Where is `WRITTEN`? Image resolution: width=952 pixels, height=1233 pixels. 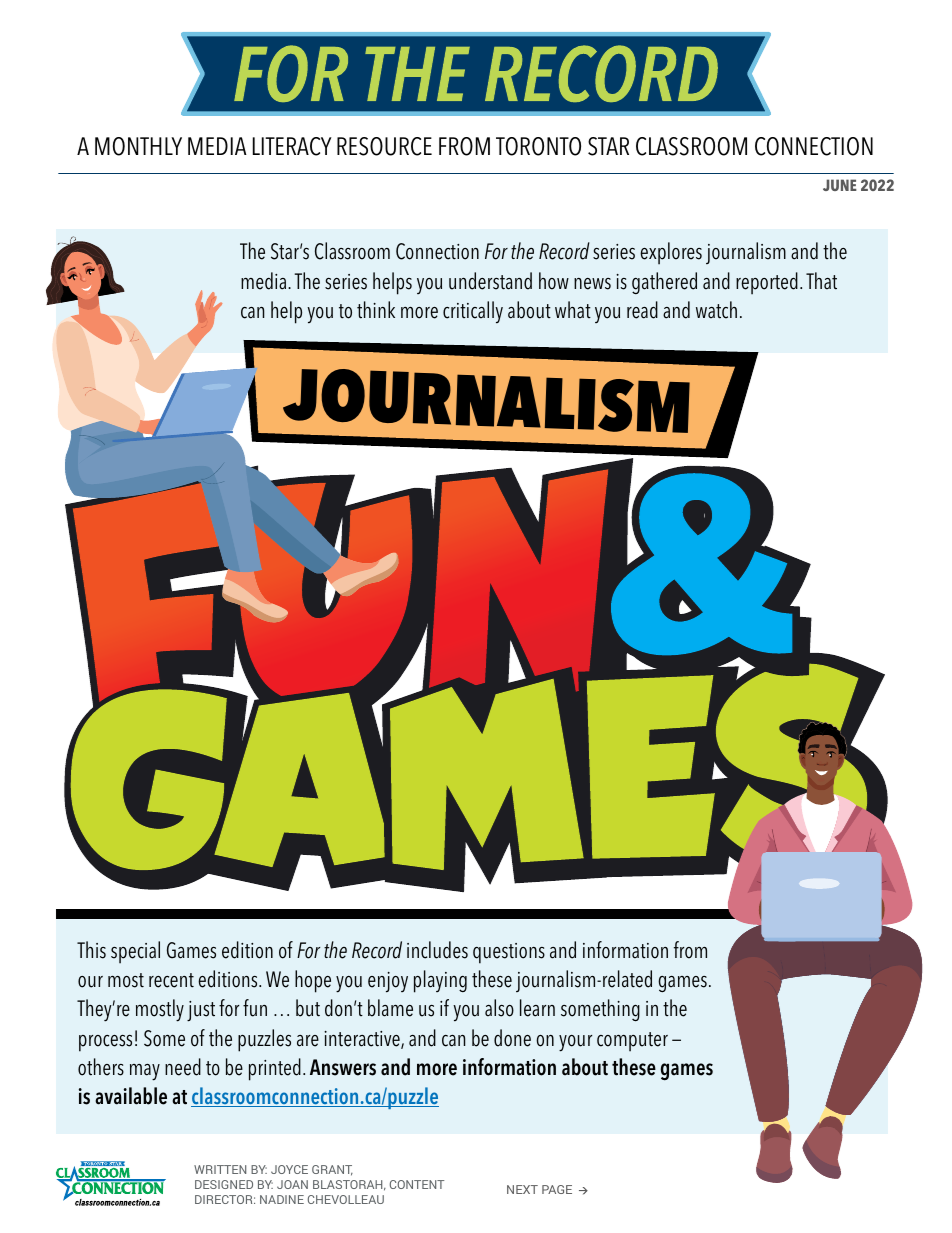
WRITTEN is located at coordinates (220, 1169).
